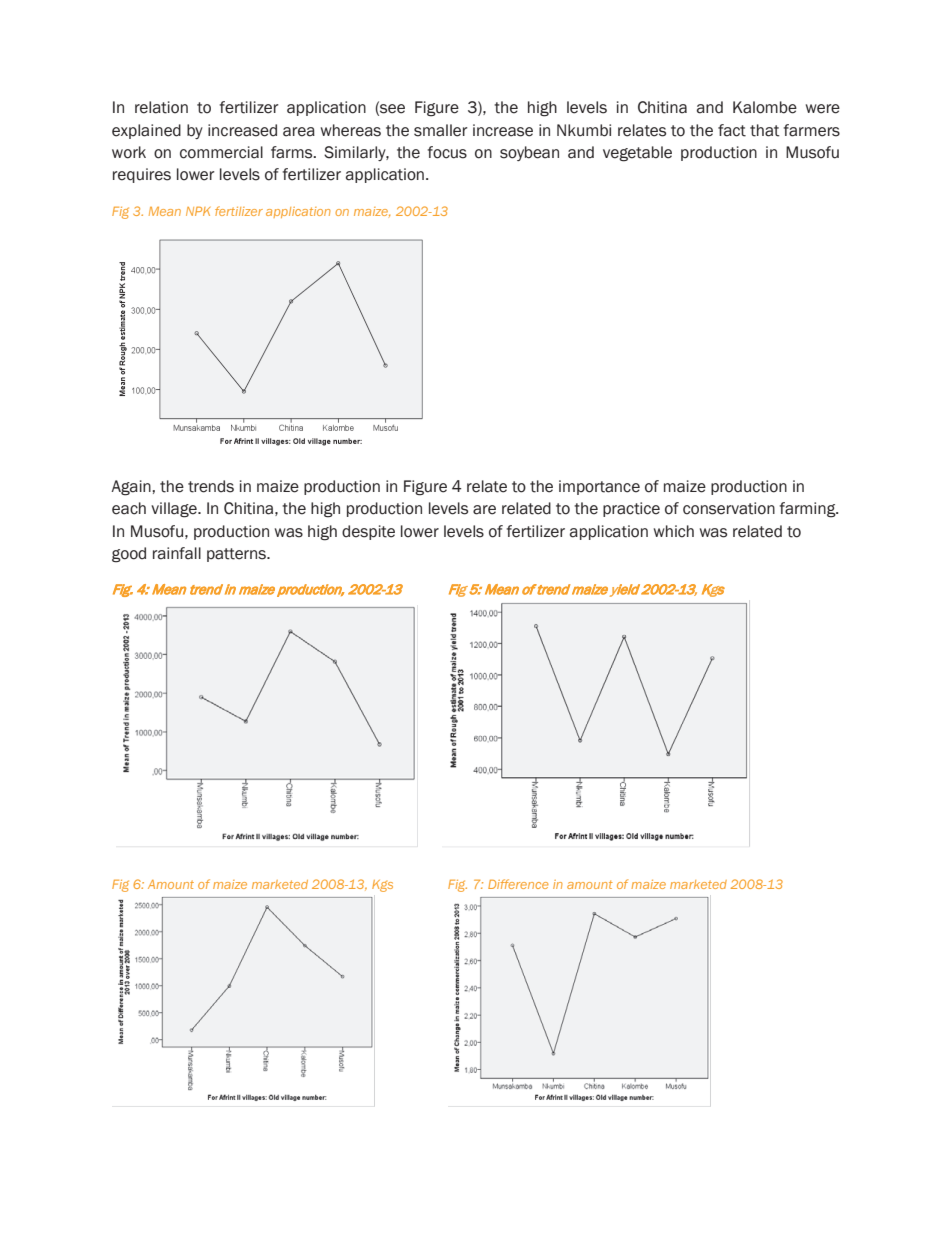 The width and height of the screenshot is (952, 1233). Describe the element at coordinates (518, 884) in the screenshot. I see `Difference` at that location.
